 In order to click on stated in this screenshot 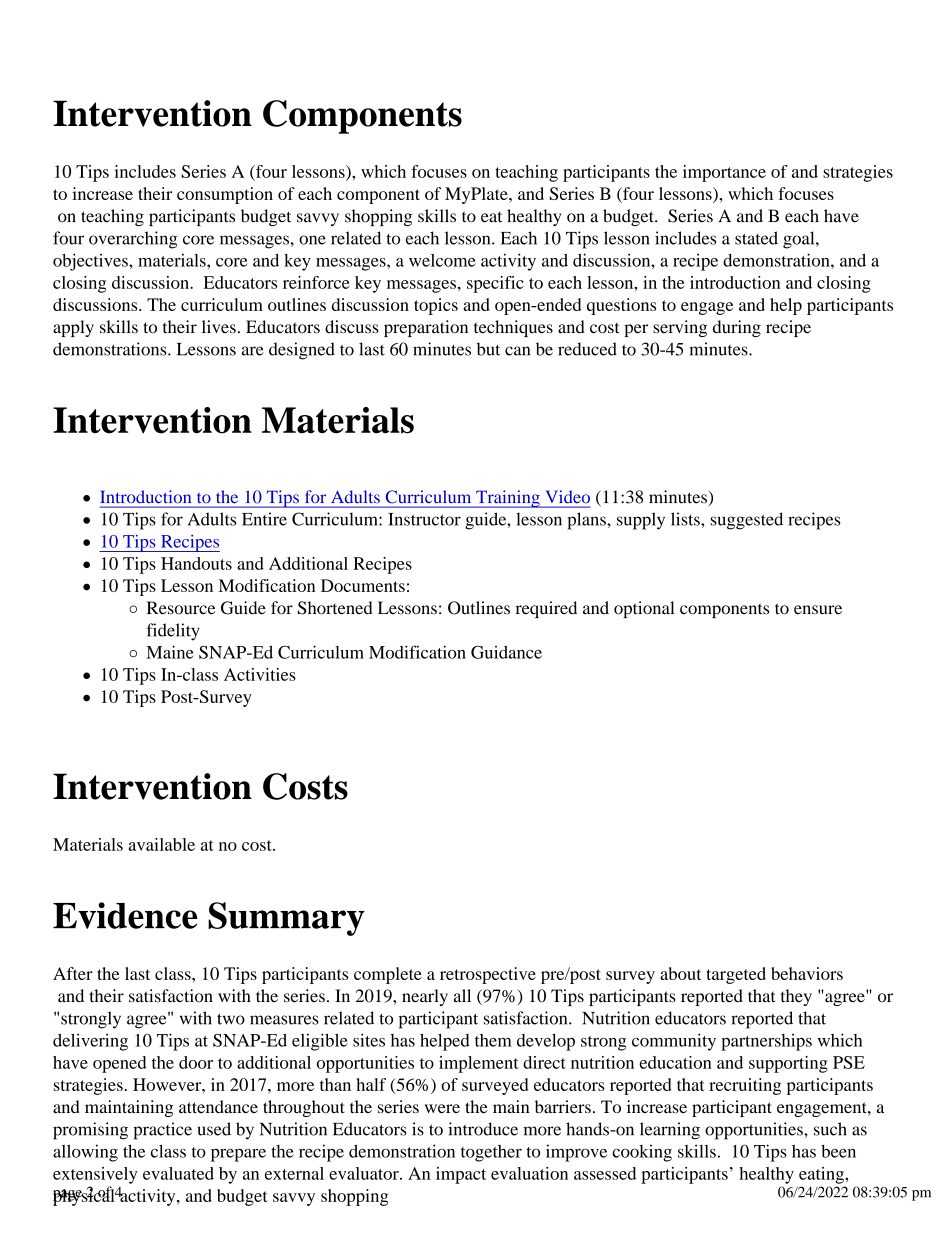, I will do `click(756, 238)`.
